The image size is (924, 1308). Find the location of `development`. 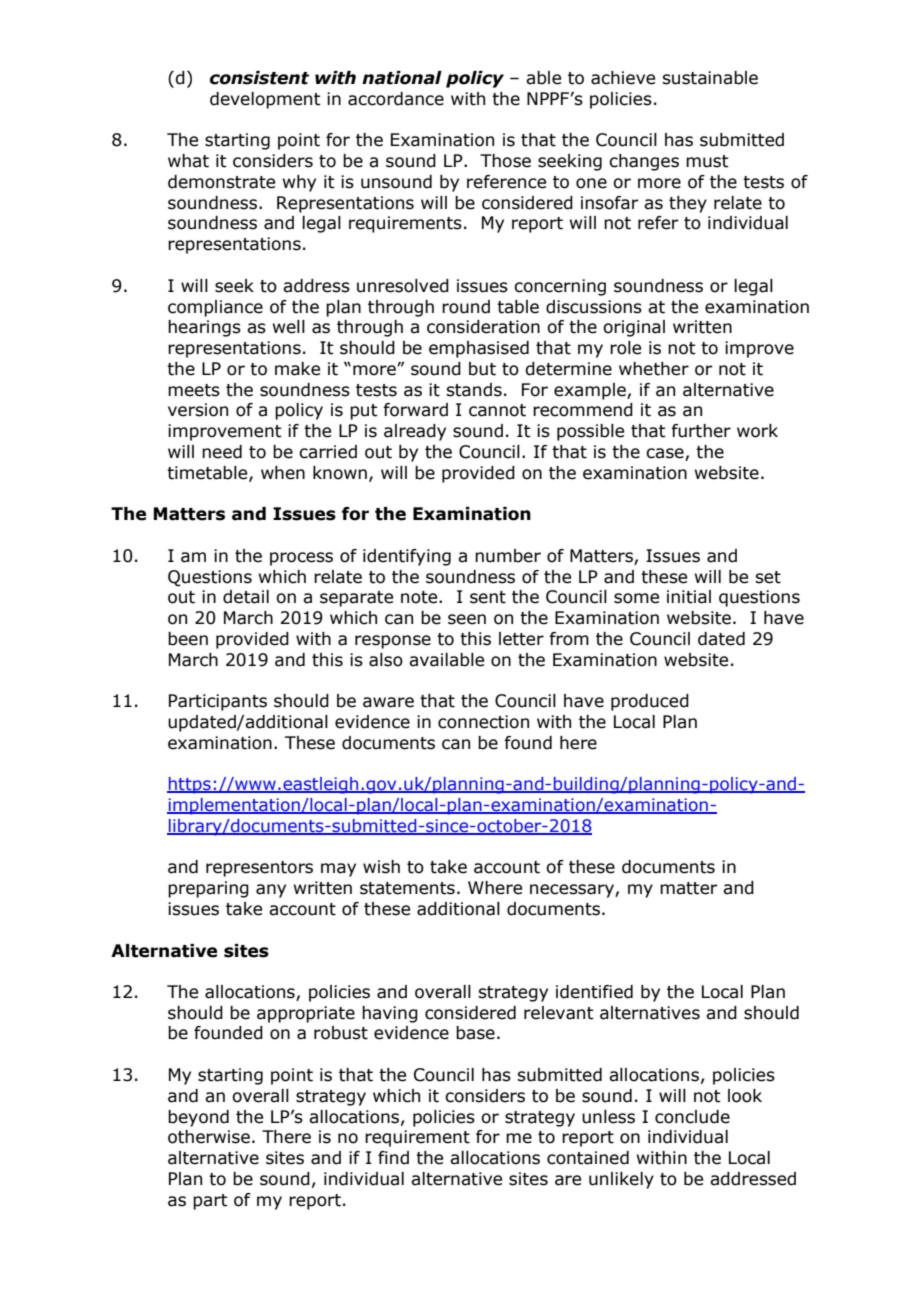

development is located at coordinates (265, 100).
